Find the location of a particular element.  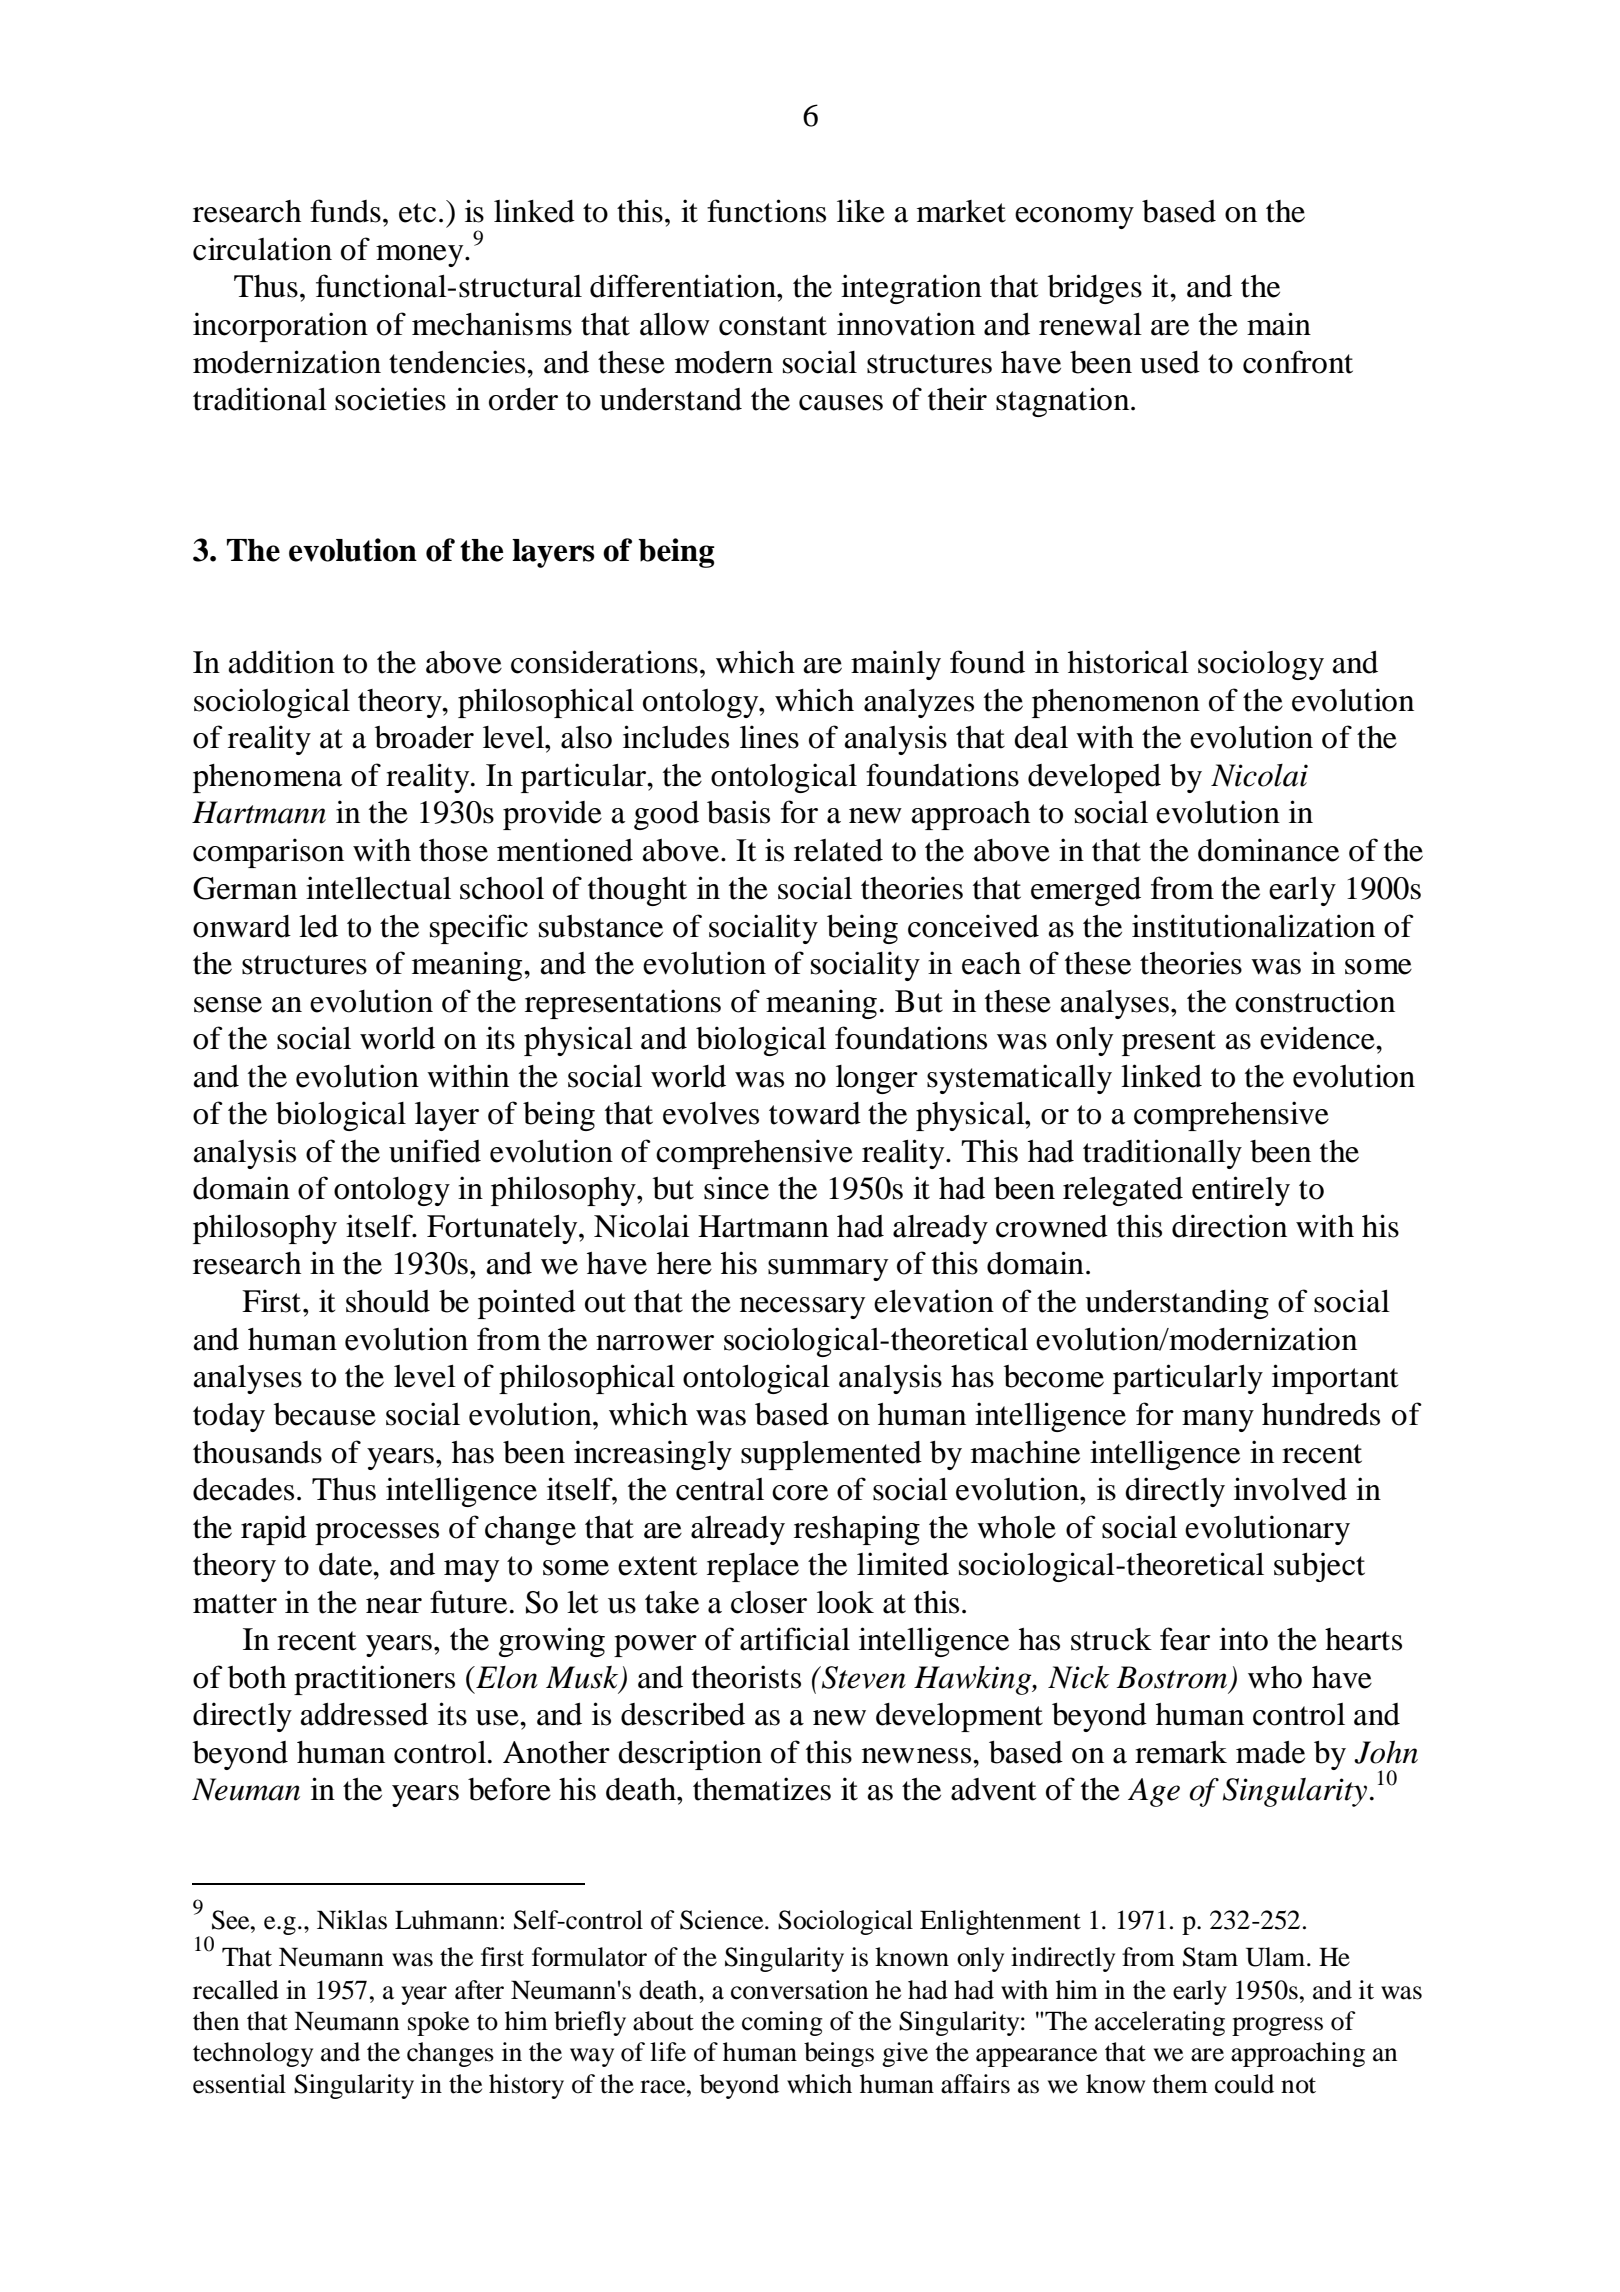

coming is located at coordinates (782, 2023).
